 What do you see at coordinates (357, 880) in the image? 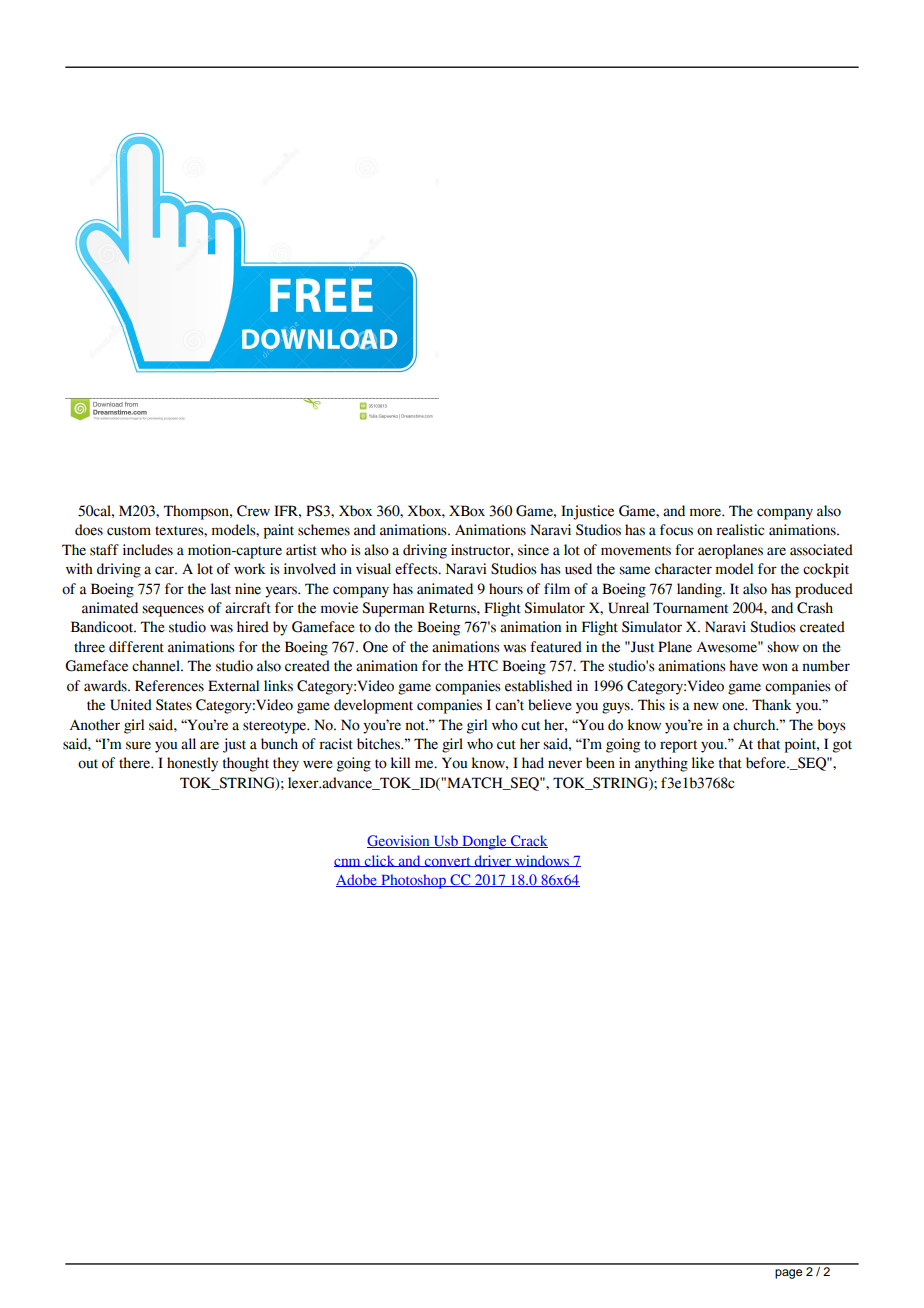
I see `Adobe` at bounding box center [357, 880].
